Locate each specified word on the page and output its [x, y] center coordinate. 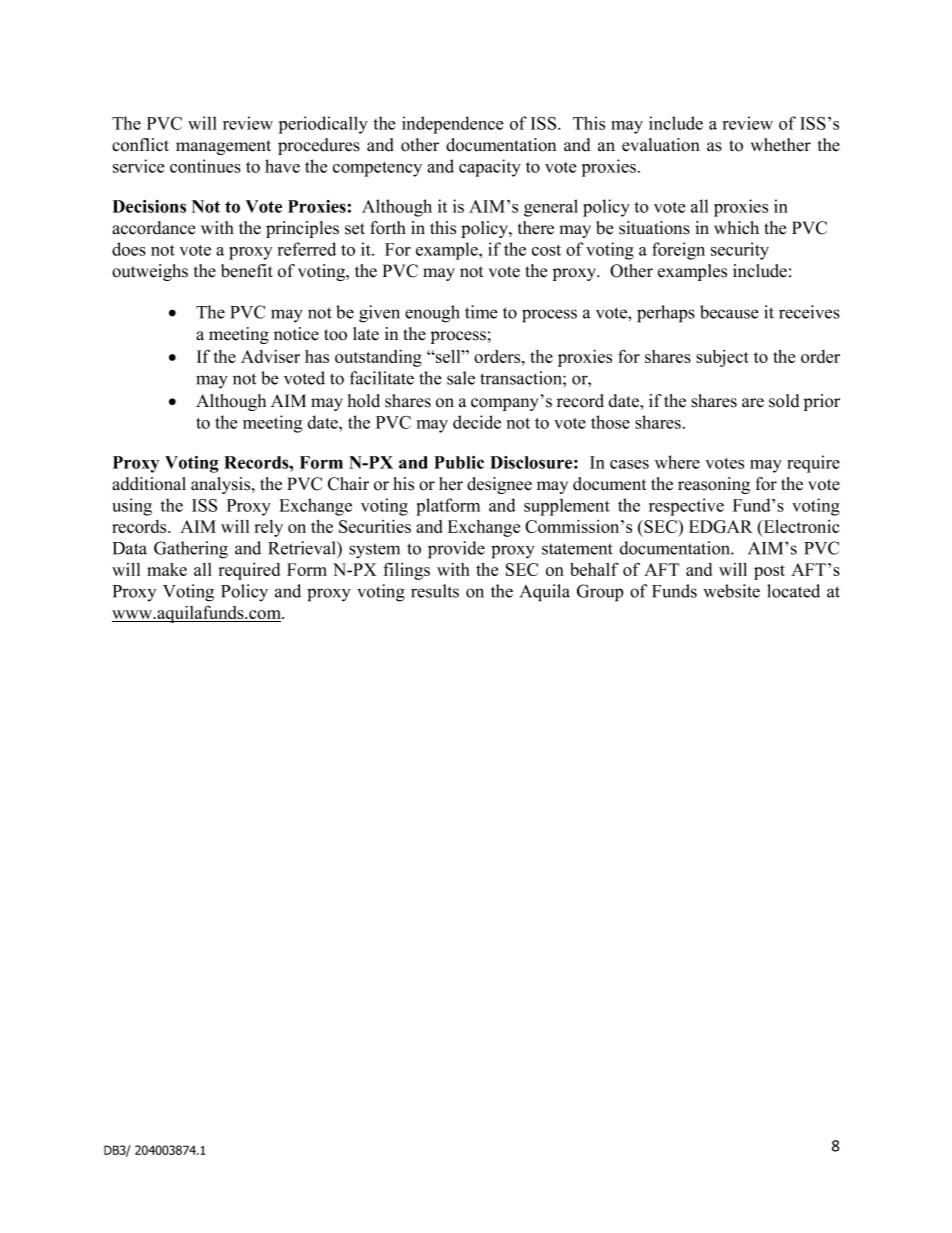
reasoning [714, 485]
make [167, 569]
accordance [153, 228]
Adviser [270, 356]
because [729, 312]
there [536, 228]
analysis [222, 485]
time [481, 312]
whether [781, 145]
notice [296, 334]
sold [784, 401]
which [736, 228]
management [223, 147]
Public [459, 462]
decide [477, 422]
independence [452, 125]
